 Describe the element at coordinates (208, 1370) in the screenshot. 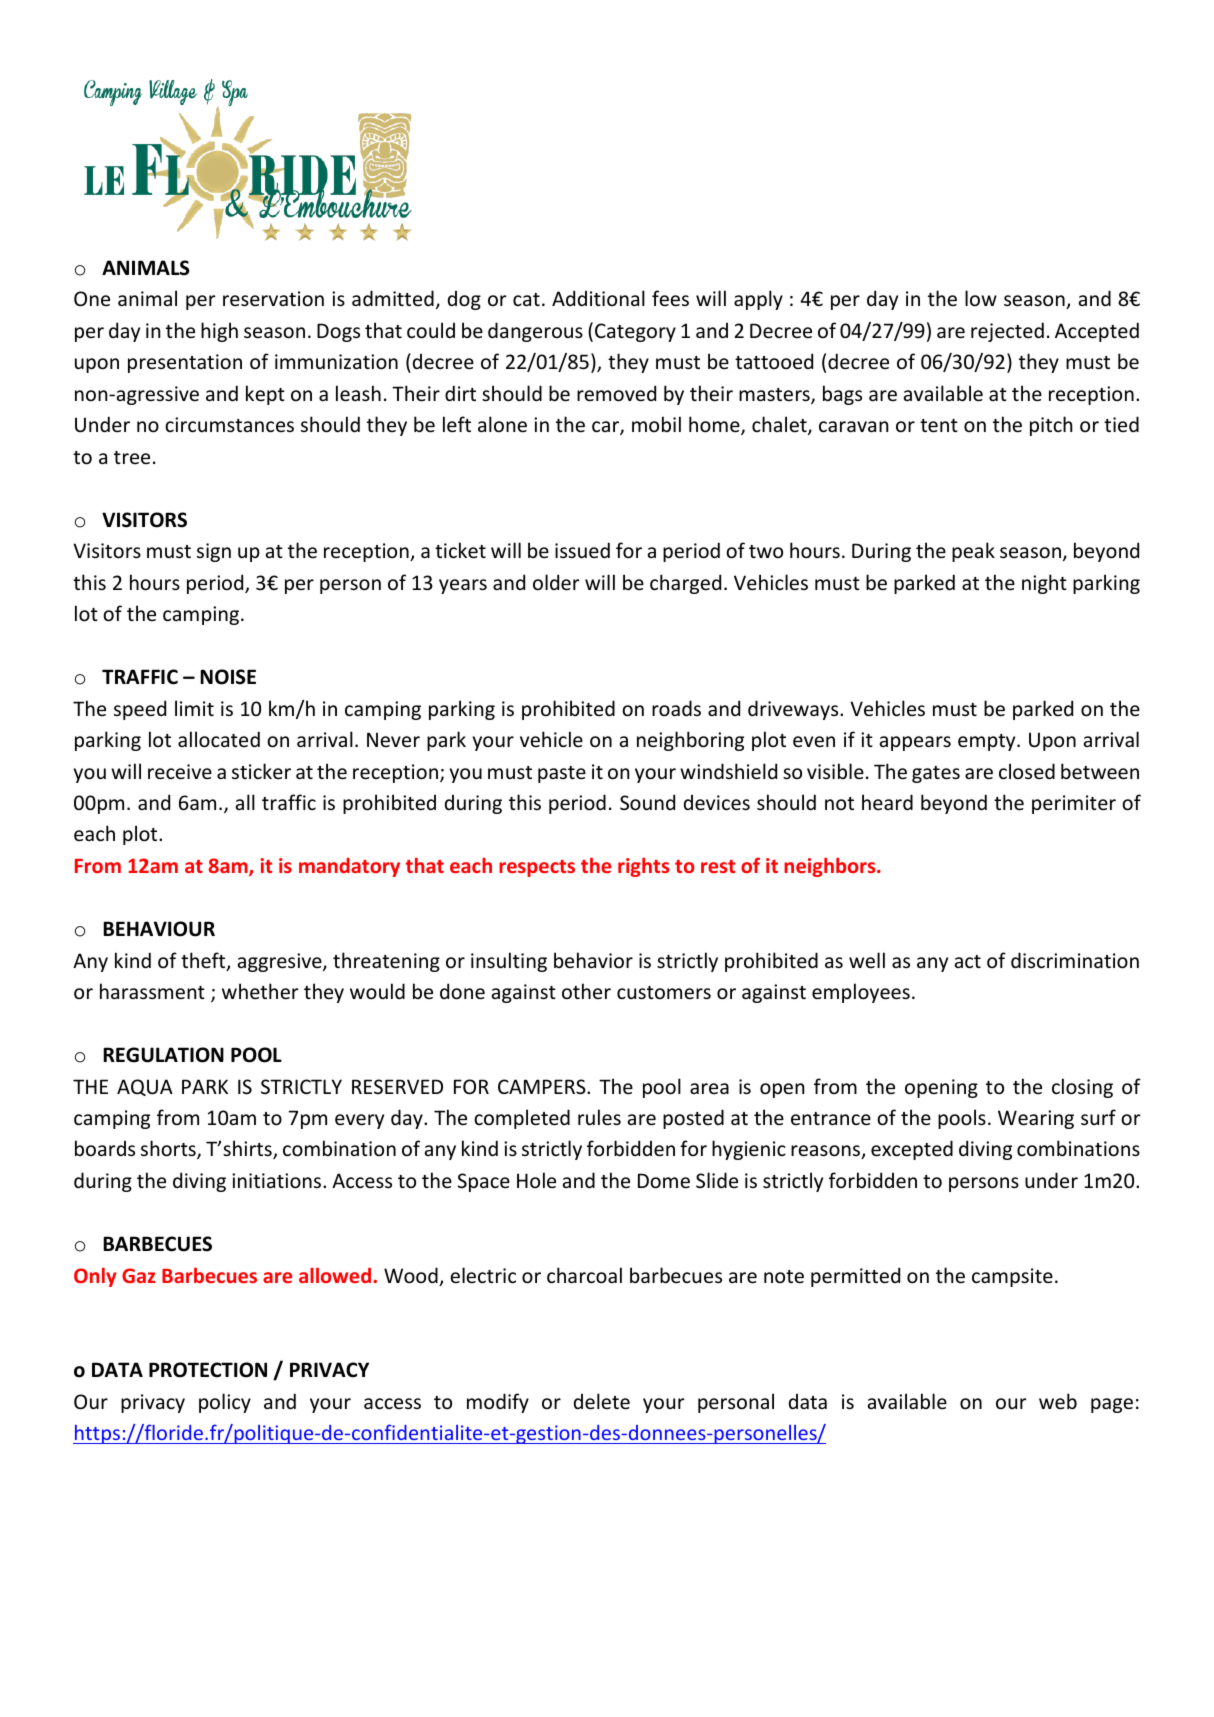

I see `PROTECTION` at that location.
